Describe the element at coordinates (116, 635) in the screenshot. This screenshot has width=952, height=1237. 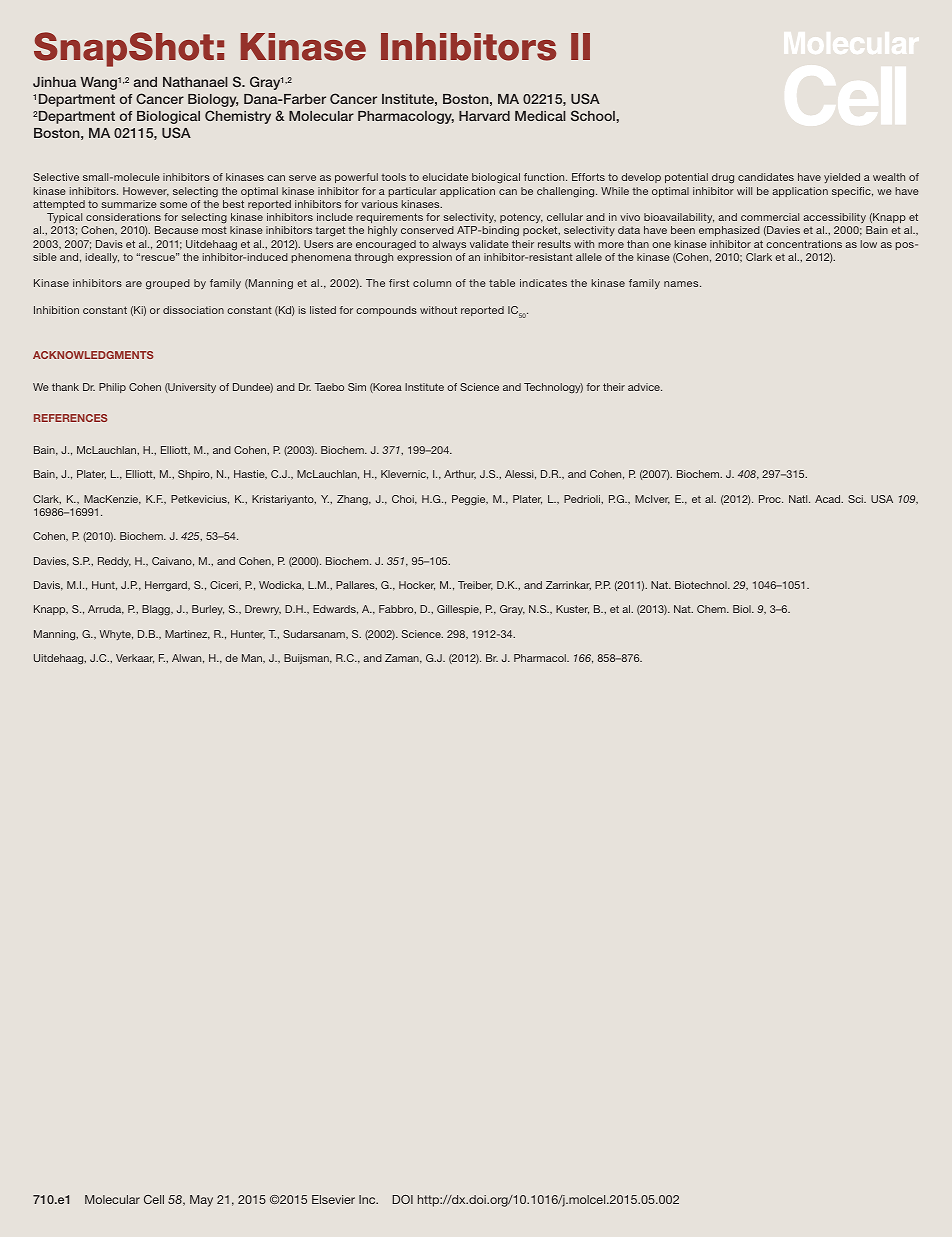
I see `Whyte` at that location.
